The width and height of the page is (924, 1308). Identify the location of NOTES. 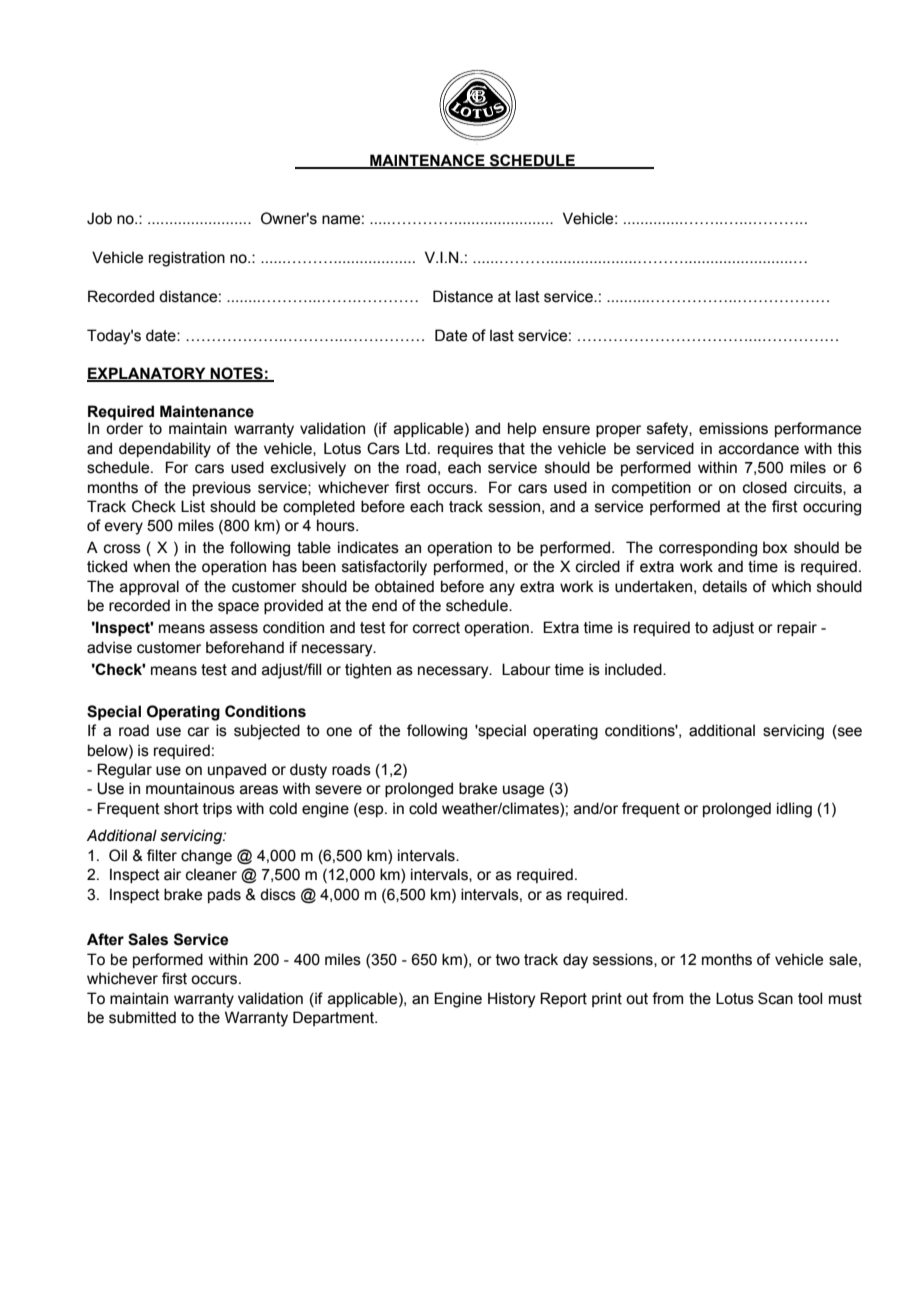
(237, 374).
